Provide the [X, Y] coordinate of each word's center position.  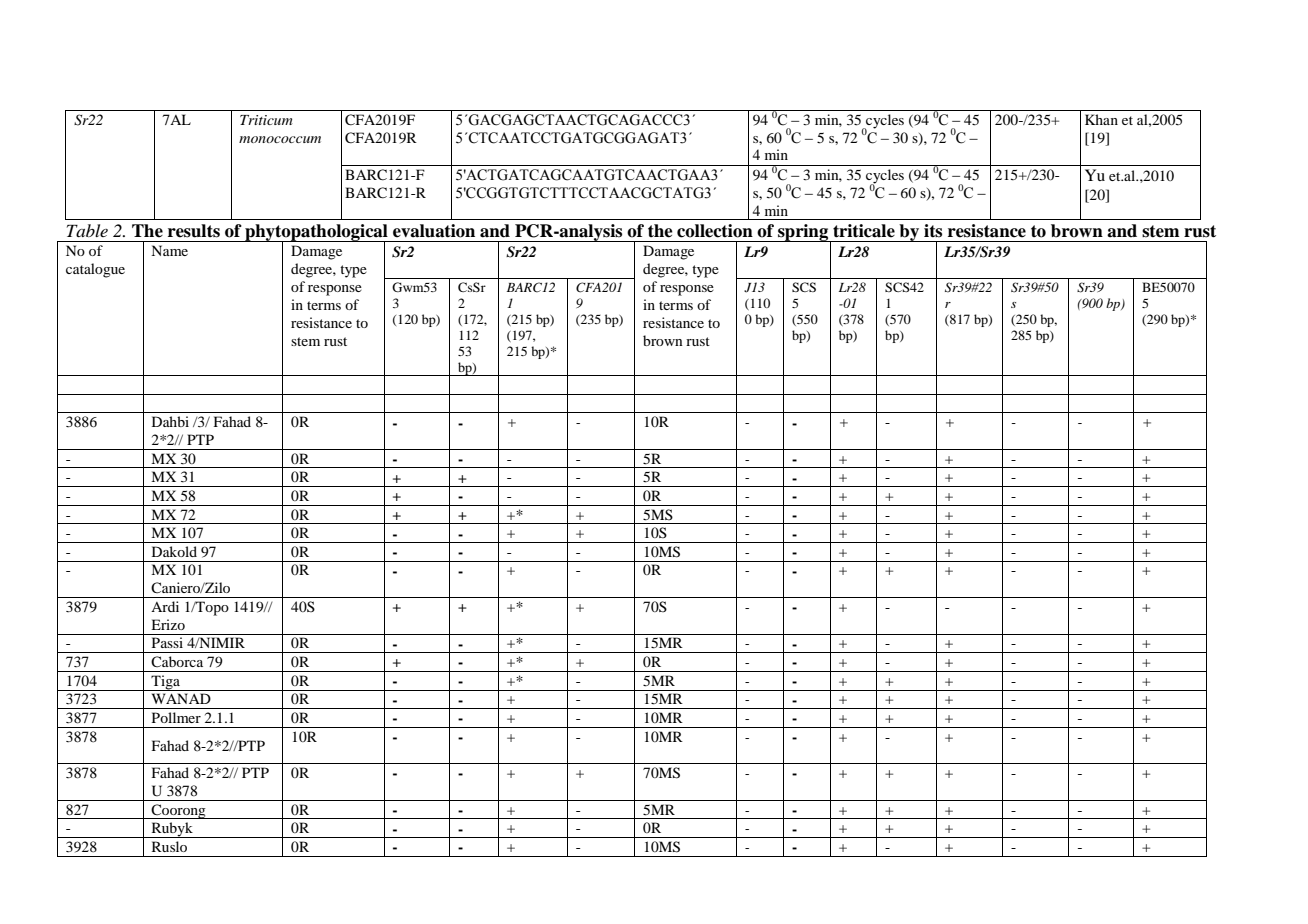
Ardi [165, 606]
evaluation [434, 231]
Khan [1101, 119]
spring [803, 233]
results [194, 231]
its [933, 231]
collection [715, 231]
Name [169, 250]
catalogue [95, 270]
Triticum [266, 120]
